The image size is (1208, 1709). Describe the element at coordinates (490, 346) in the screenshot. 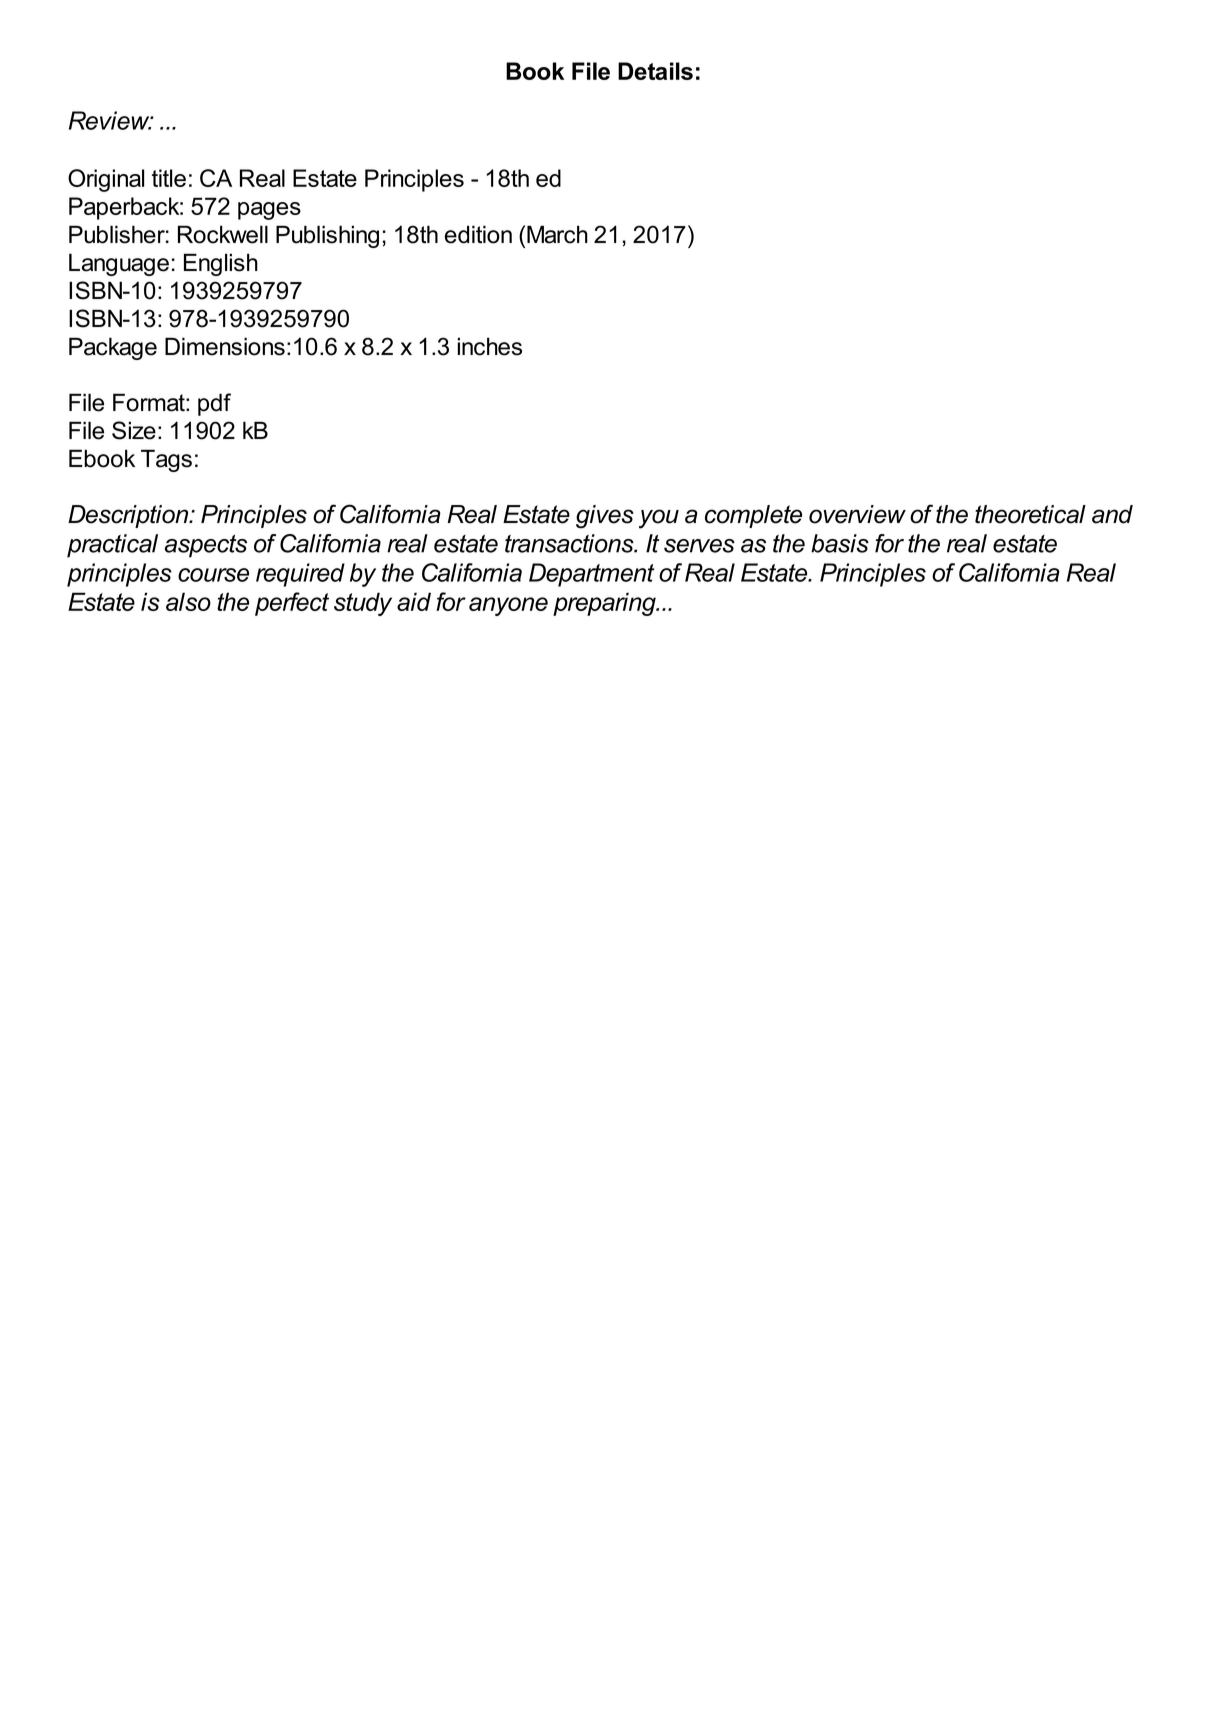

I see `inches` at that location.
